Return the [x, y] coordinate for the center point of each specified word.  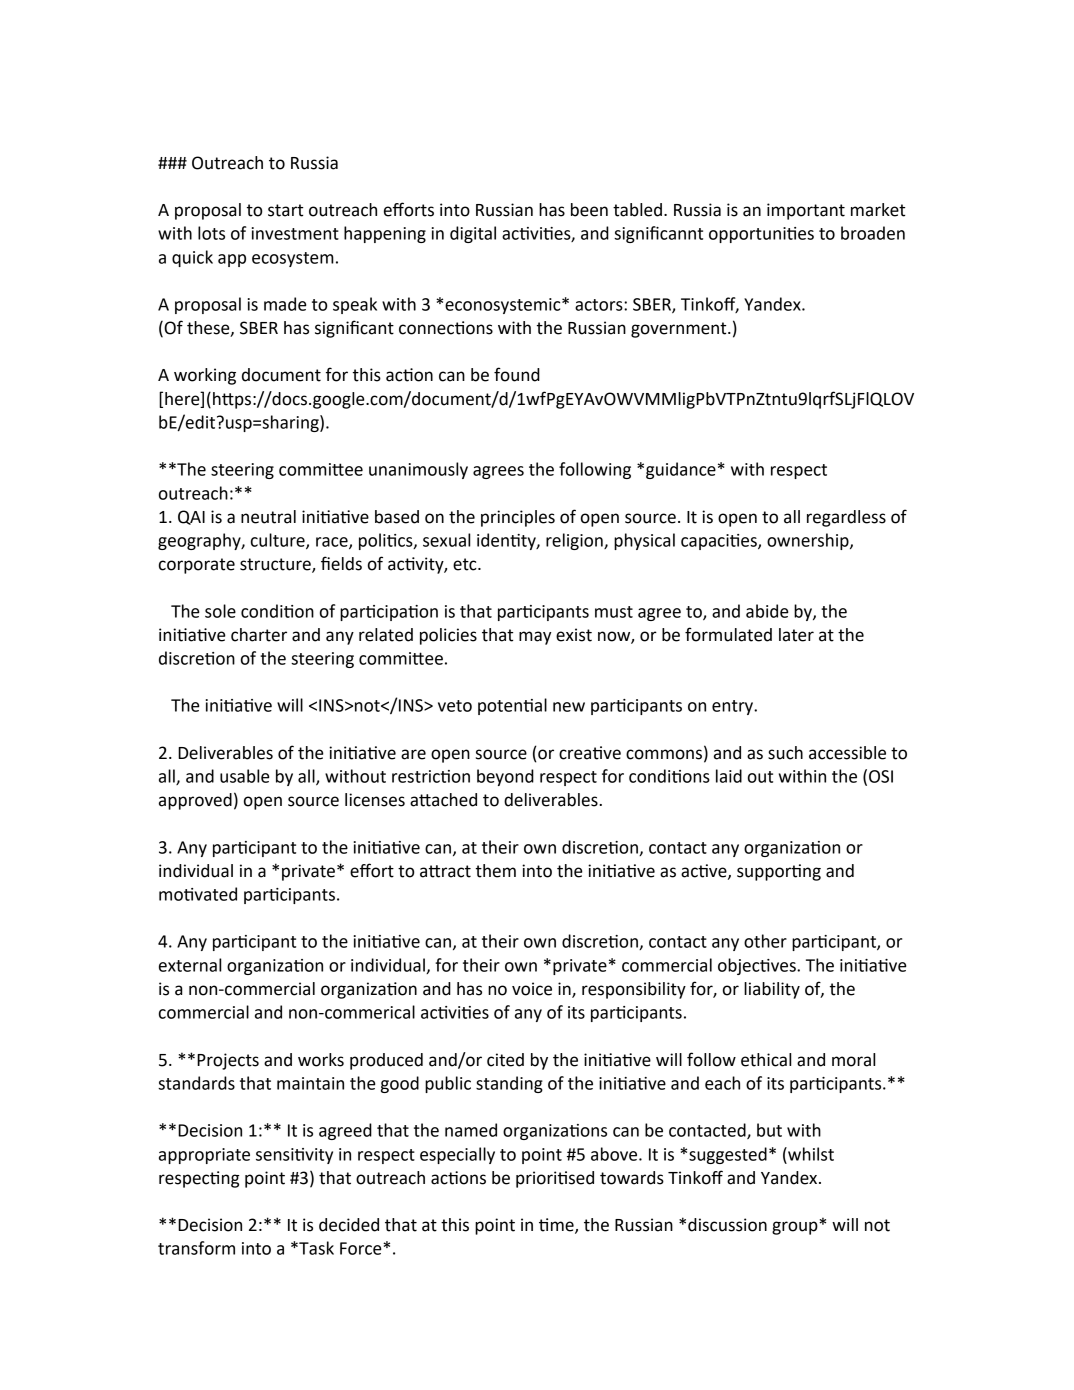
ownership [809, 541]
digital [473, 234]
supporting [779, 872]
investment [295, 233]
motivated [198, 894]
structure [276, 565]
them [496, 871]
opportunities [761, 235]
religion [575, 541]
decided [349, 1225]
